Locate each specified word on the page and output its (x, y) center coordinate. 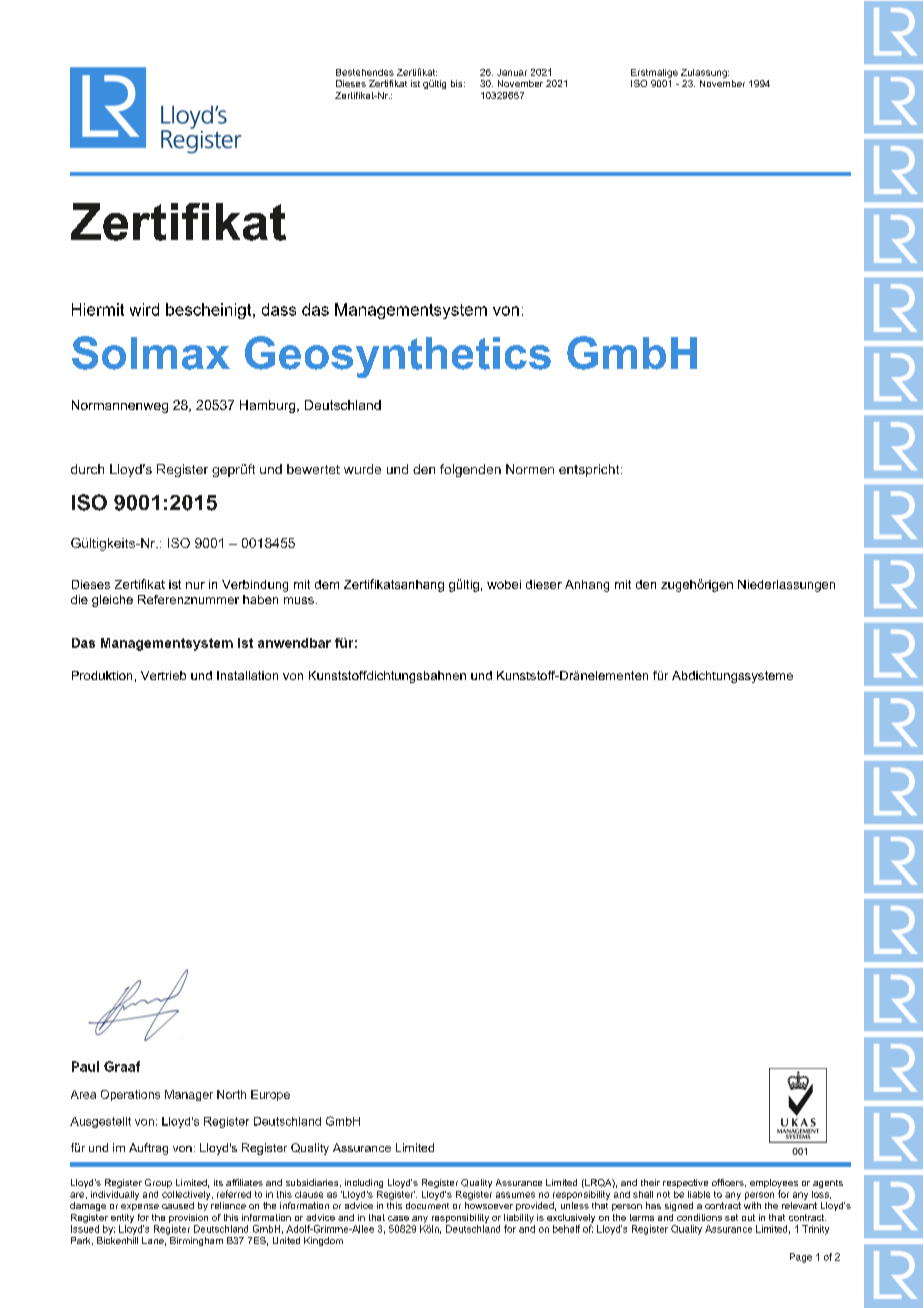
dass (279, 309)
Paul (85, 1066)
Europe (270, 1095)
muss (299, 600)
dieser (544, 584)
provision (188, 1218)
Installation (247, 675)
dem (327, 584)
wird (144, 309)
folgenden (470, 470)
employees (774, 1185)
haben (260, 599)
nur (195, 585)
